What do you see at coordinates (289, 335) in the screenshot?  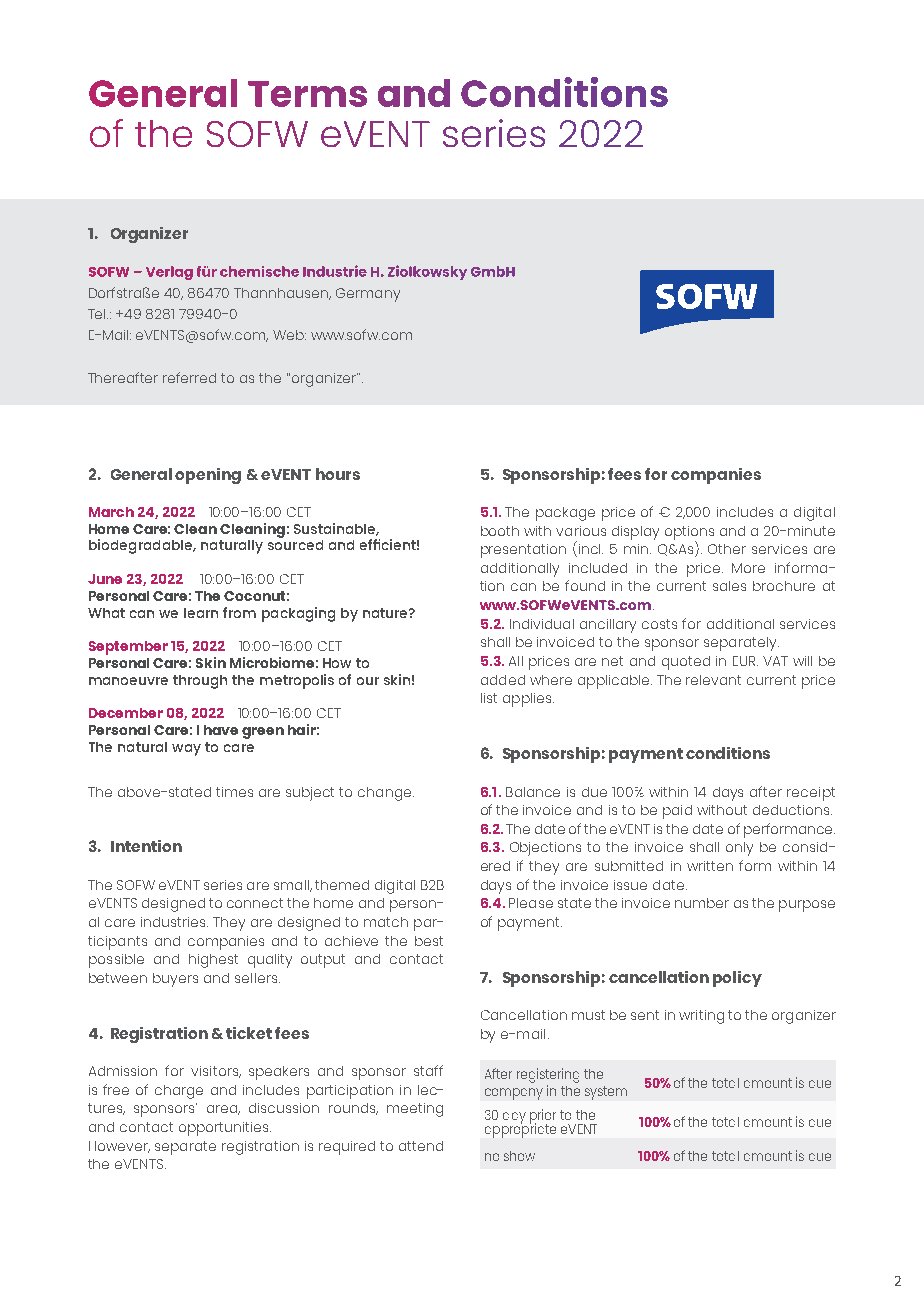 I see `Web` at bounding box center [289, 335].
